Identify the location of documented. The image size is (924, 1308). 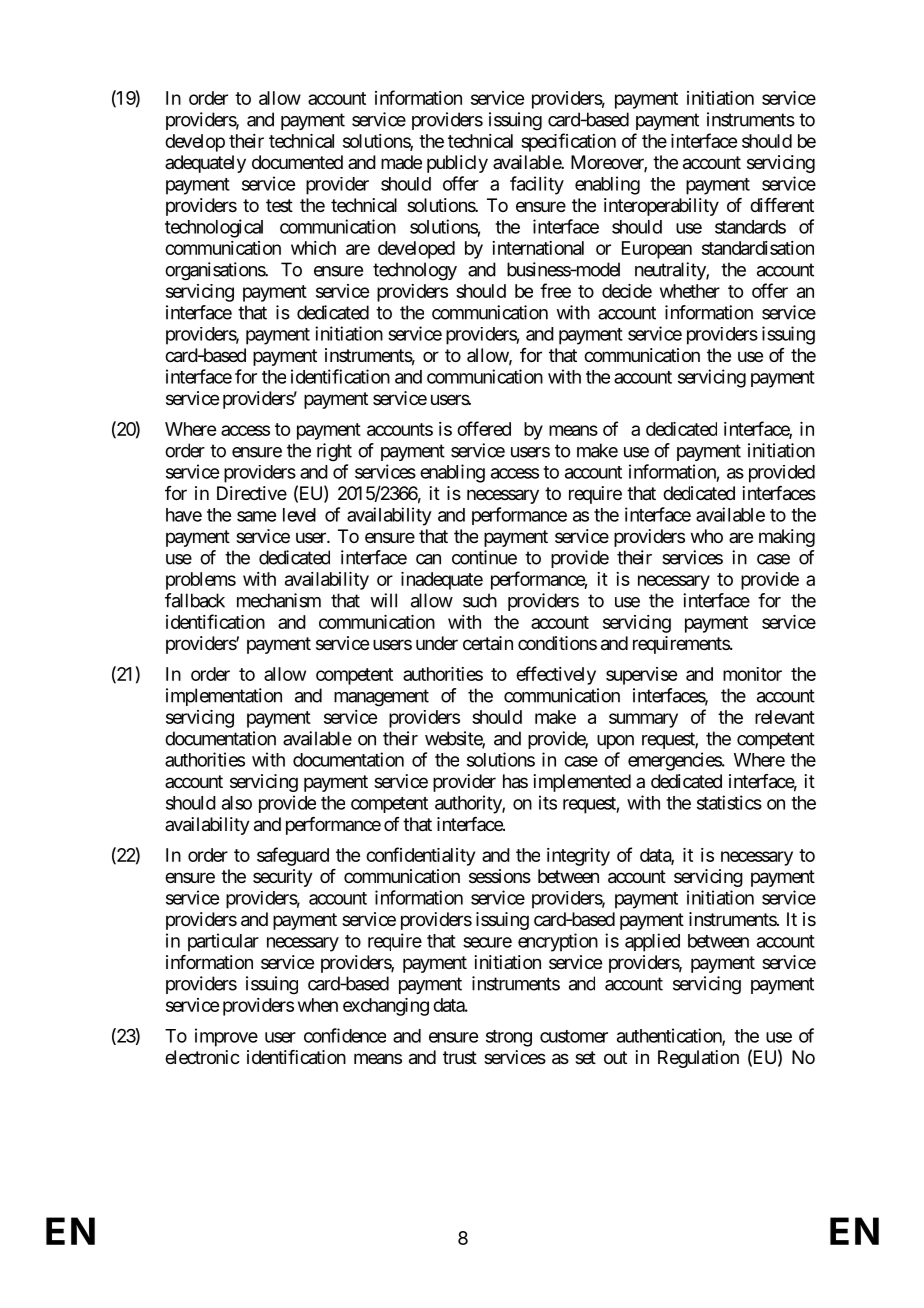
(297, 162).
